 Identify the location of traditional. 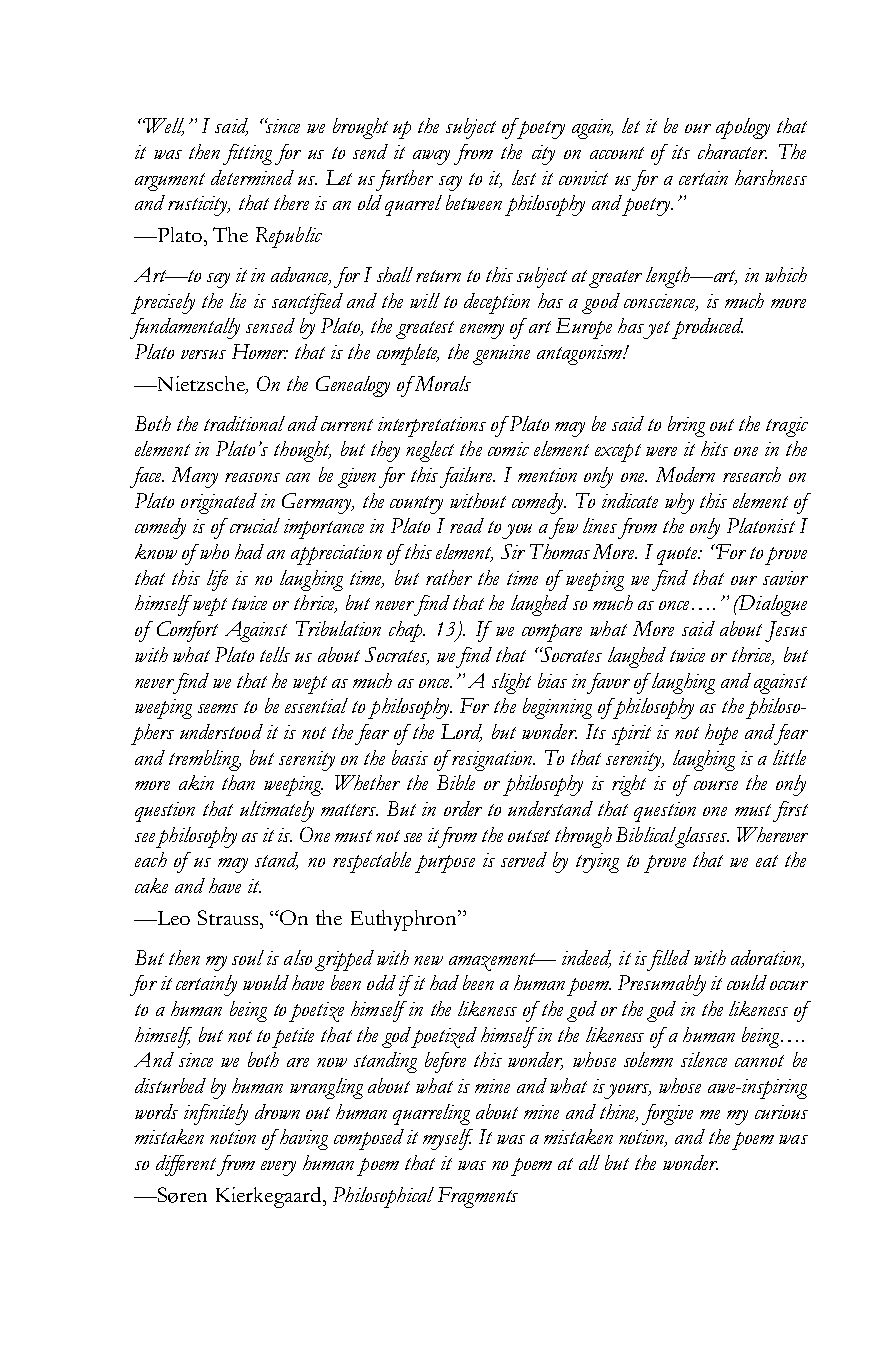
(244, 423).
